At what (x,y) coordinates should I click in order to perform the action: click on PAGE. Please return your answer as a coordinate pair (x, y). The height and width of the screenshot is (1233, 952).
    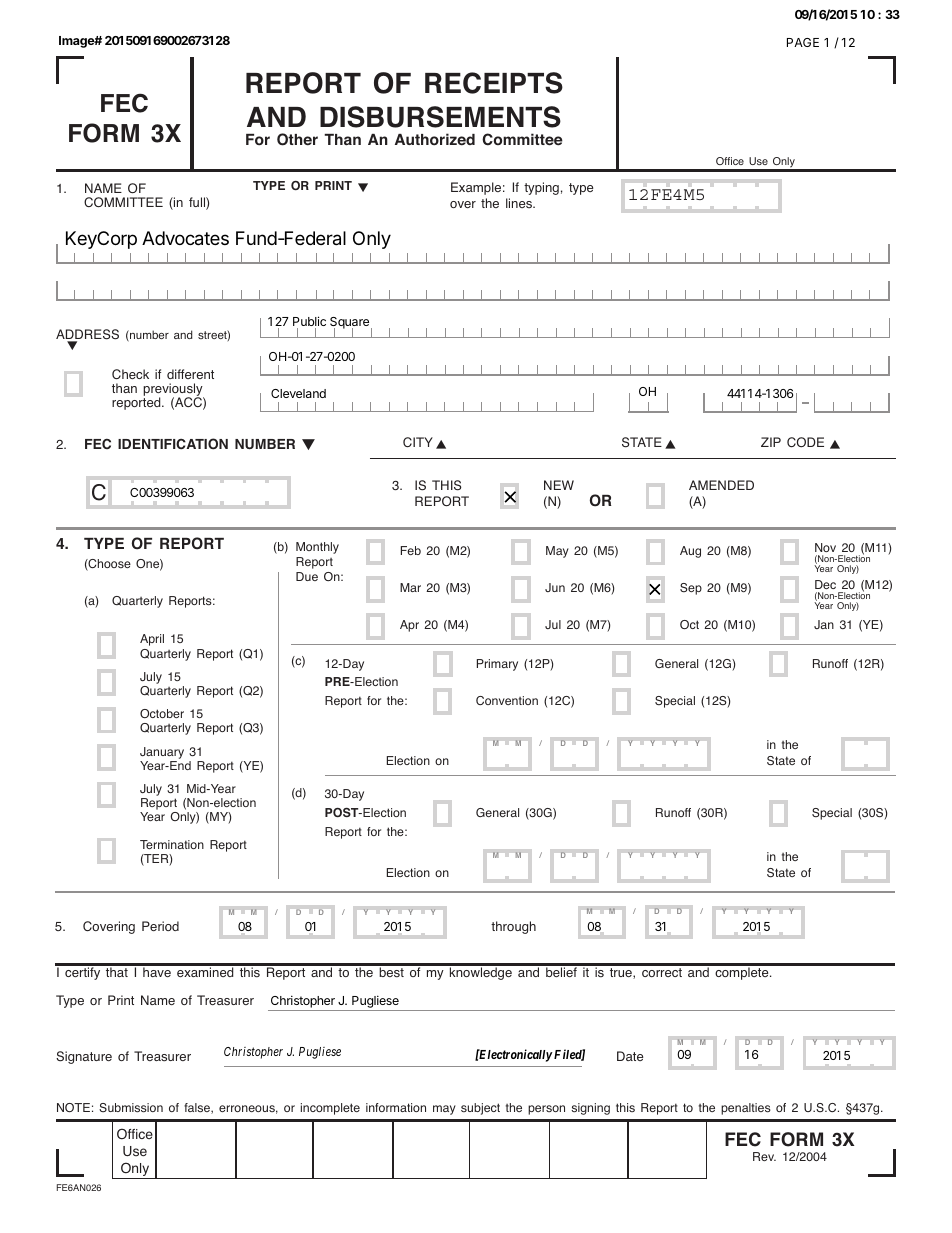
    Looking at the image, I should click on (803, 42).
